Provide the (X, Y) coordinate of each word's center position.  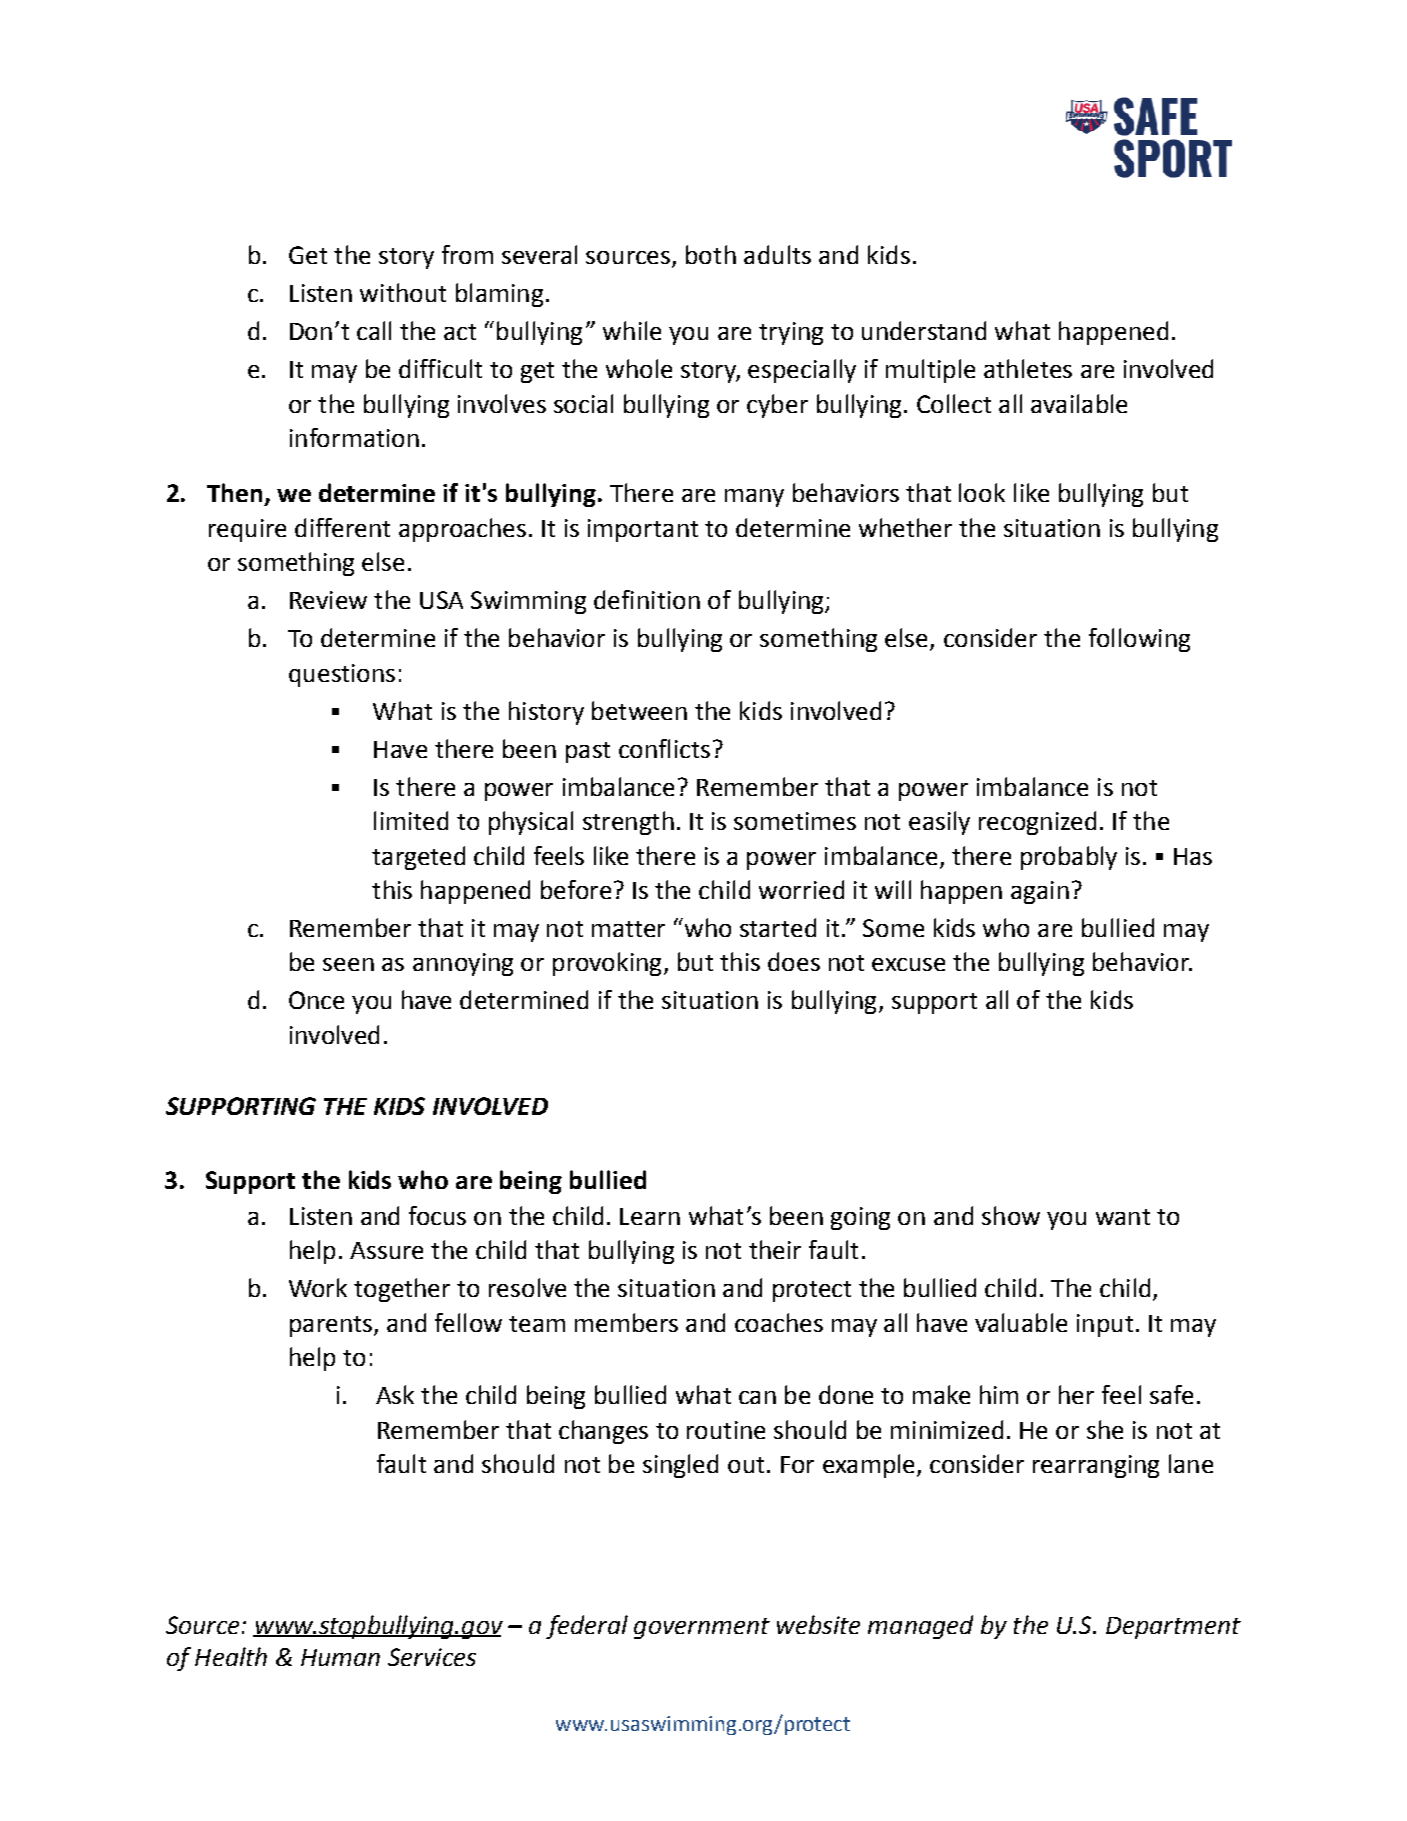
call (374, 330)
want (1123, 1217)
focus (437, 1215)
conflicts (664, 748)
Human (340, 1657)
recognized (1037, 823)
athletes (1028, 368)
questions (342, 675)
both (711, 254)
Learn (650, 1216)
